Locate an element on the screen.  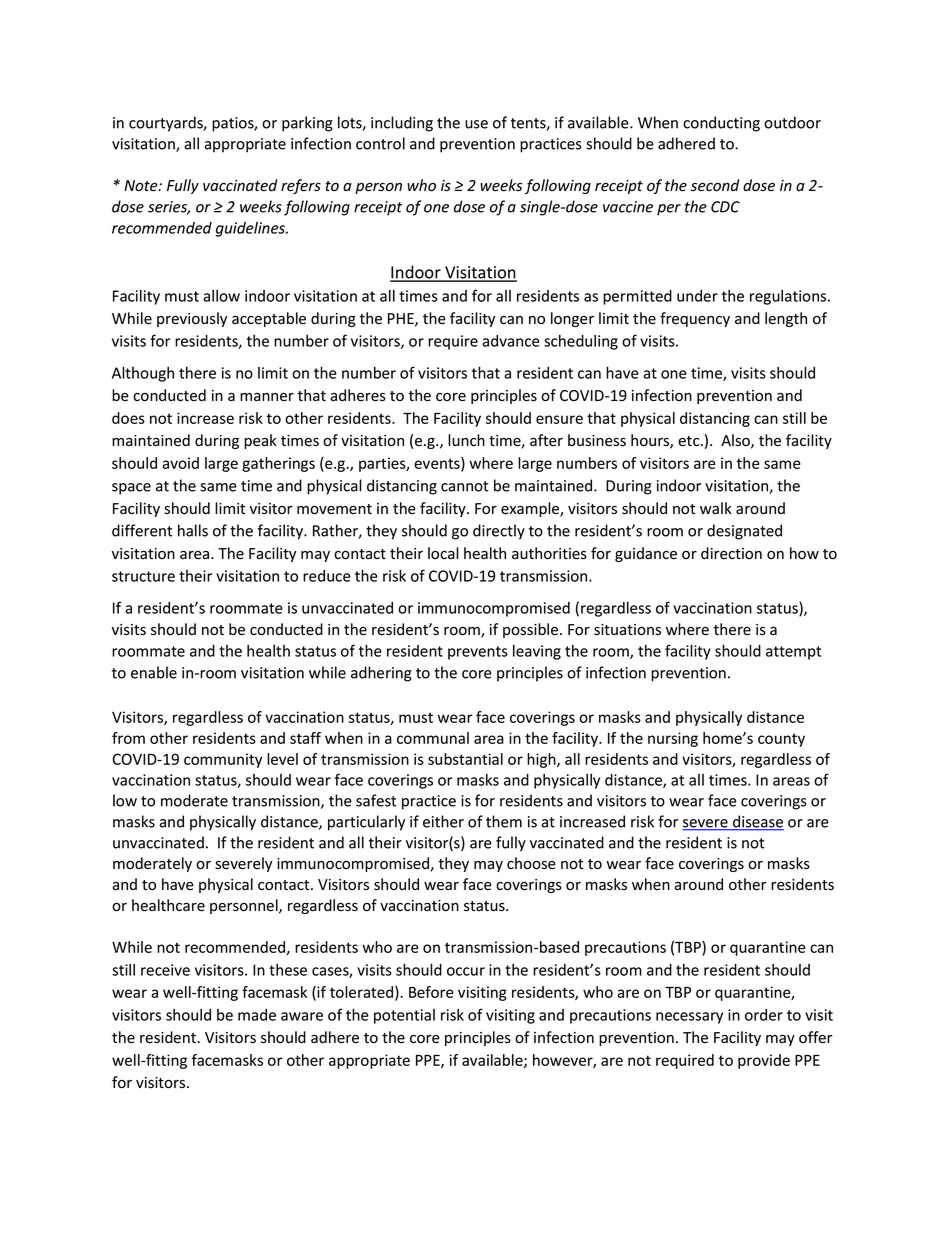
Note is located at coordinates (142, 186).
